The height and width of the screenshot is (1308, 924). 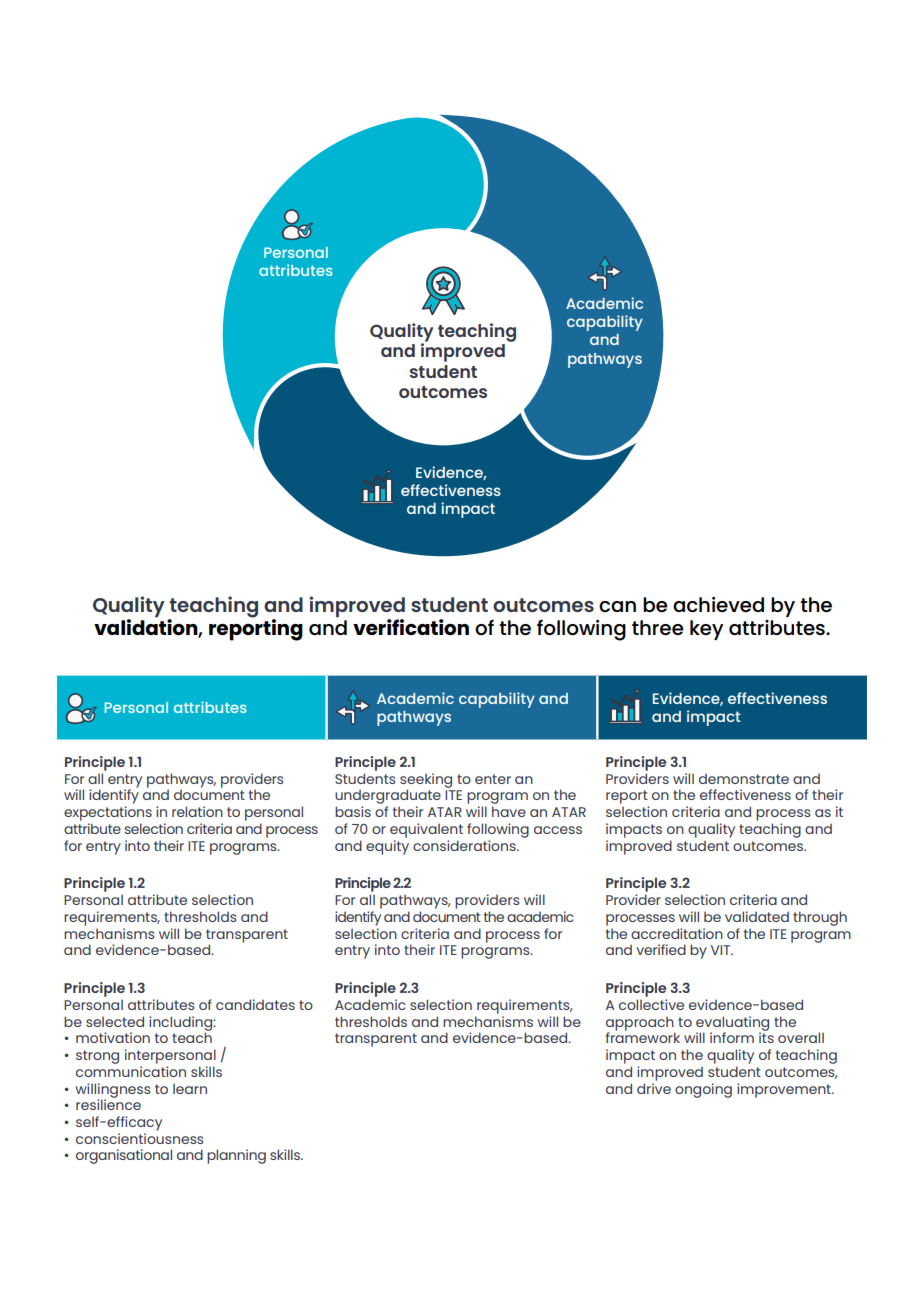 What do you see at coordinates (706, 630) in the screenshot?
I see `key` at bounding box center [706, 630].
